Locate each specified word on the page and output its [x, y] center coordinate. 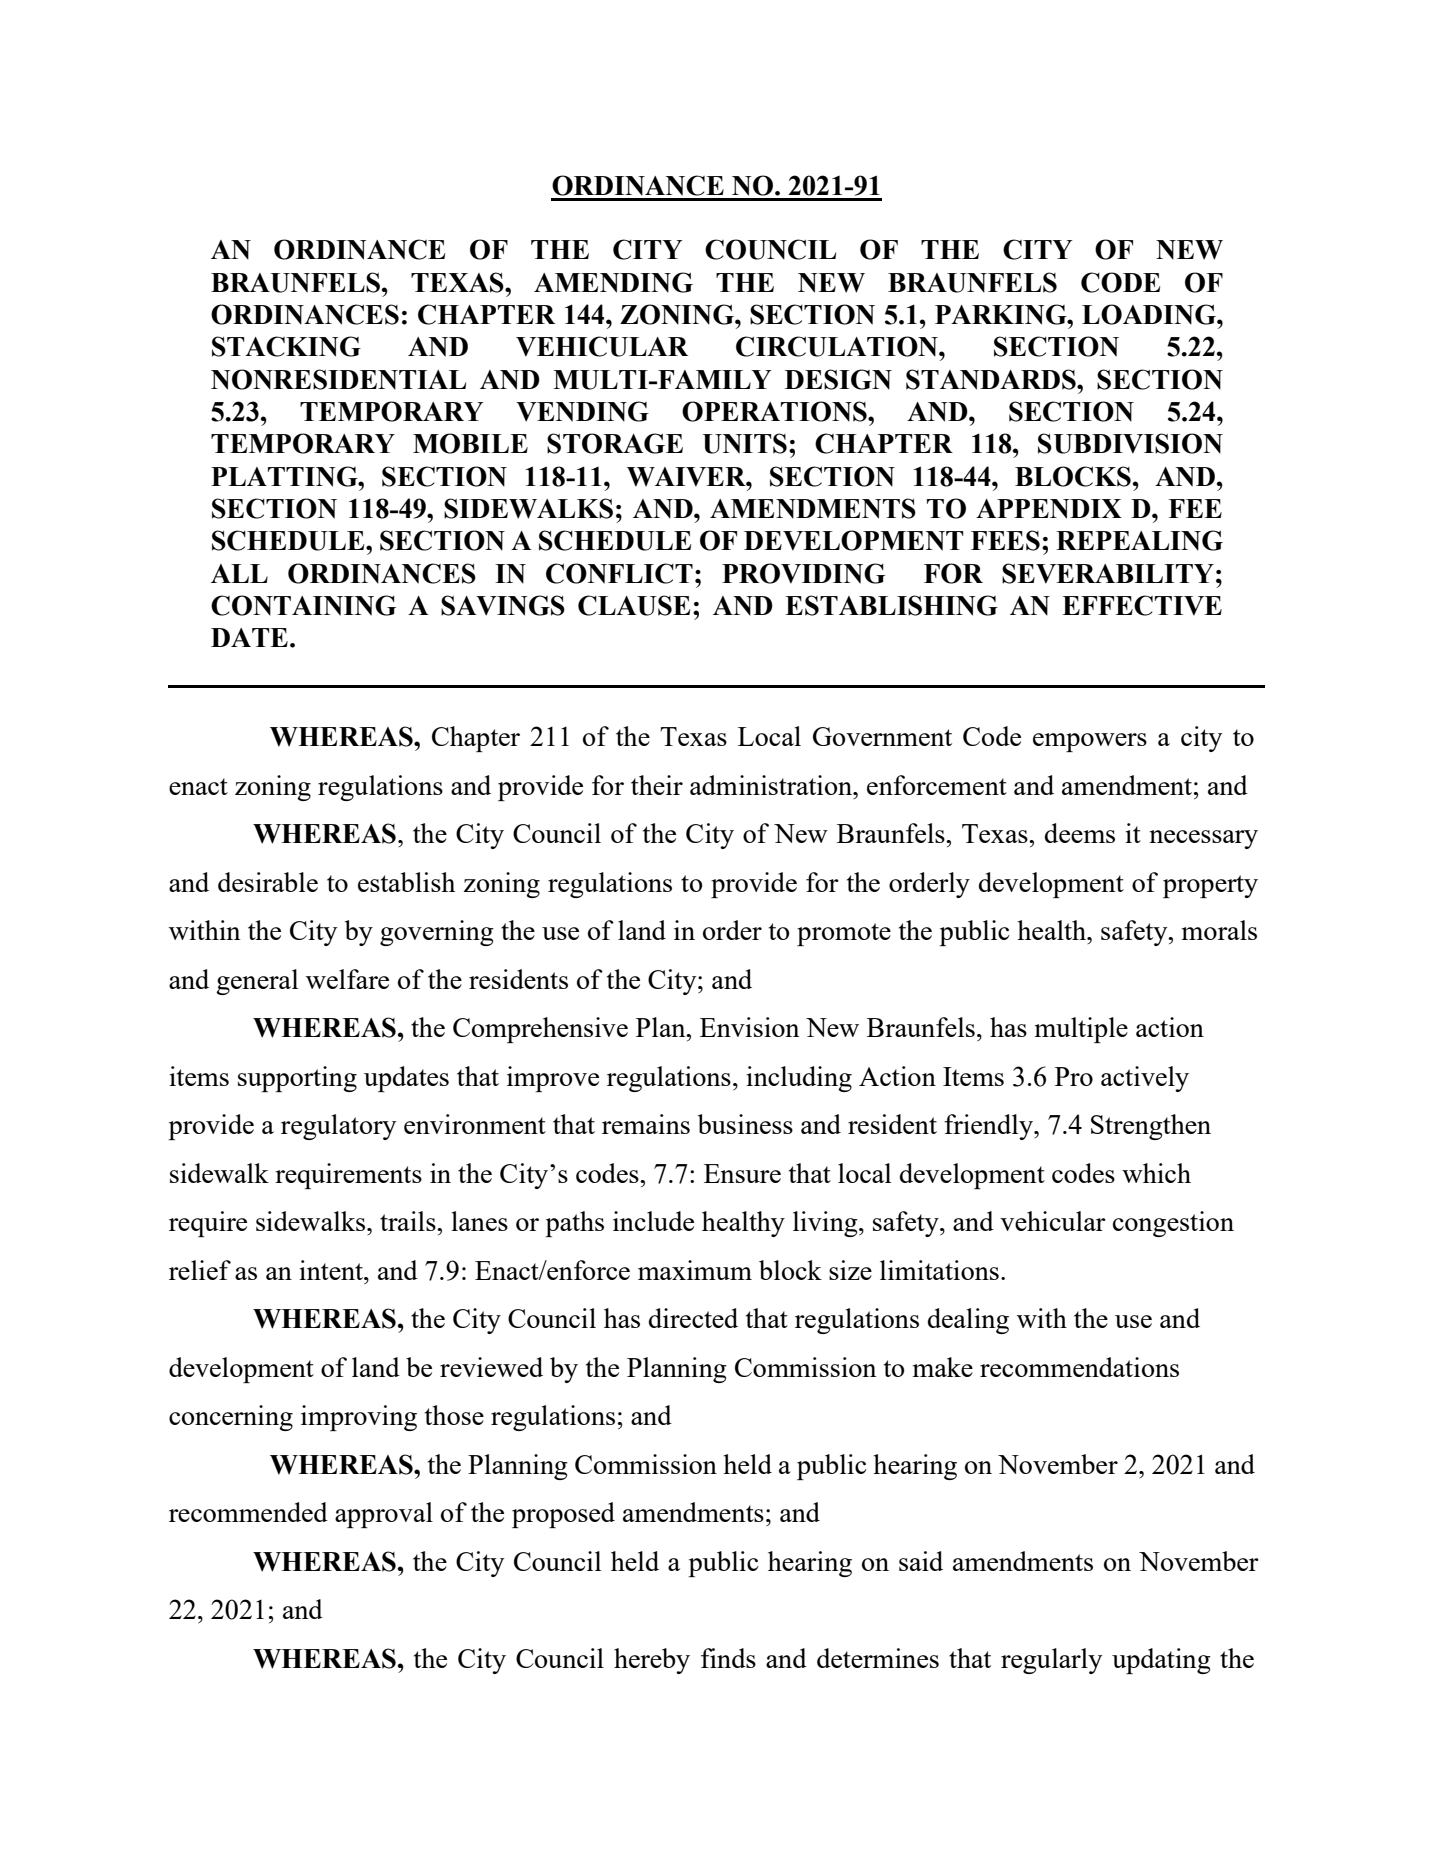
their [657, 785]
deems [1080, 833]
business [745, 1124]
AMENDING [613, 282]
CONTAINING [303, 605]
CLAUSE [634, 605]
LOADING [1150, 314]
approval [384, 1515]
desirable [268, 882]
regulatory [338, 1127]
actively [1145, 1079]
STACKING [286, 346]
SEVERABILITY [1108, 573]
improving [359, 1418]
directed [693, 1318]
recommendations [1079, 1367]
